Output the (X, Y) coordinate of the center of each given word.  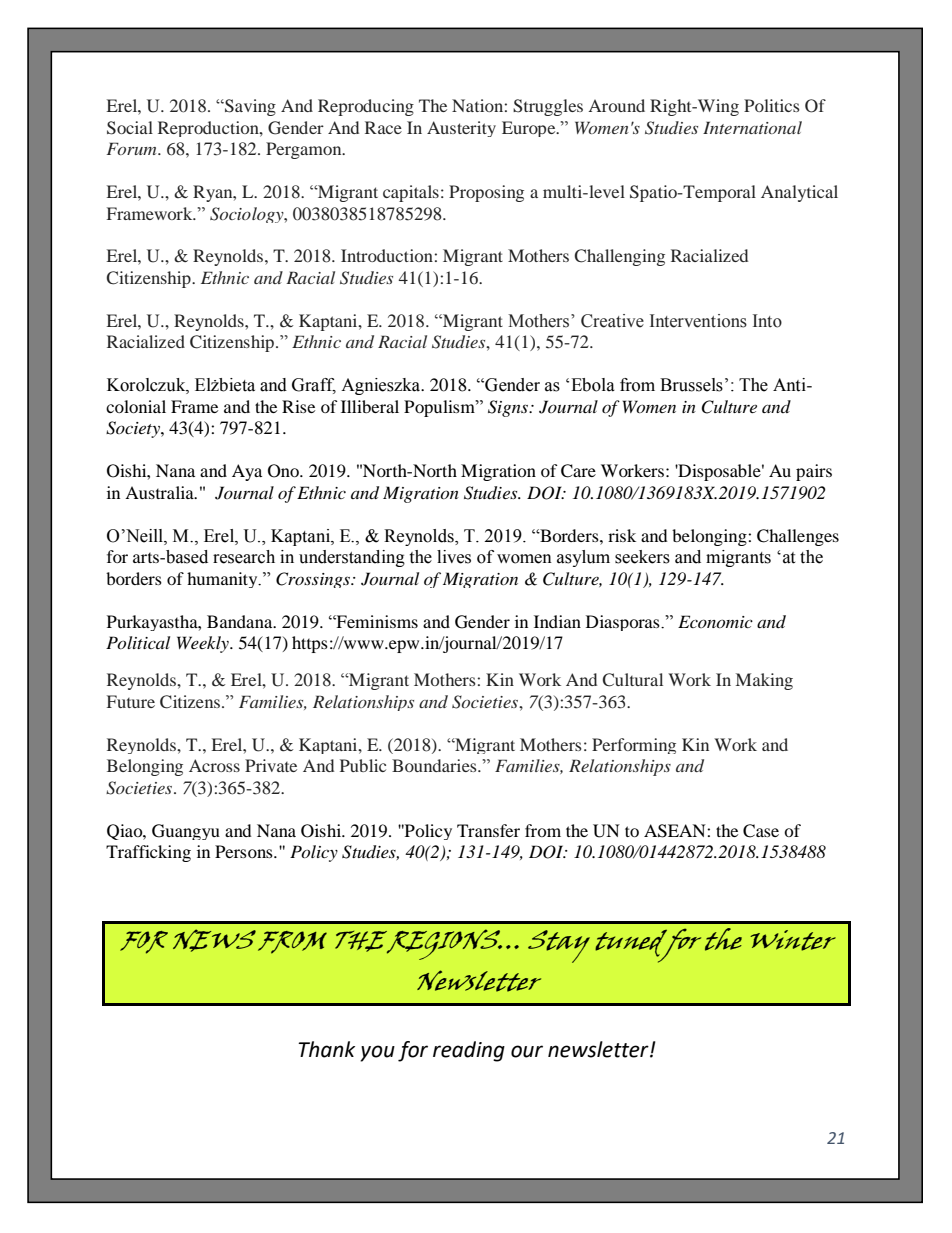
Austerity (461, 129)
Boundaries (435, 765)
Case (761, 831)
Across (214, 765)
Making (764, 681)
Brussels (691, 385)
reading (469, 1051)
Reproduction (209, 129)
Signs (509, 408)
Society (134, 429)
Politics (772, 105)
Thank (326, 1049)
